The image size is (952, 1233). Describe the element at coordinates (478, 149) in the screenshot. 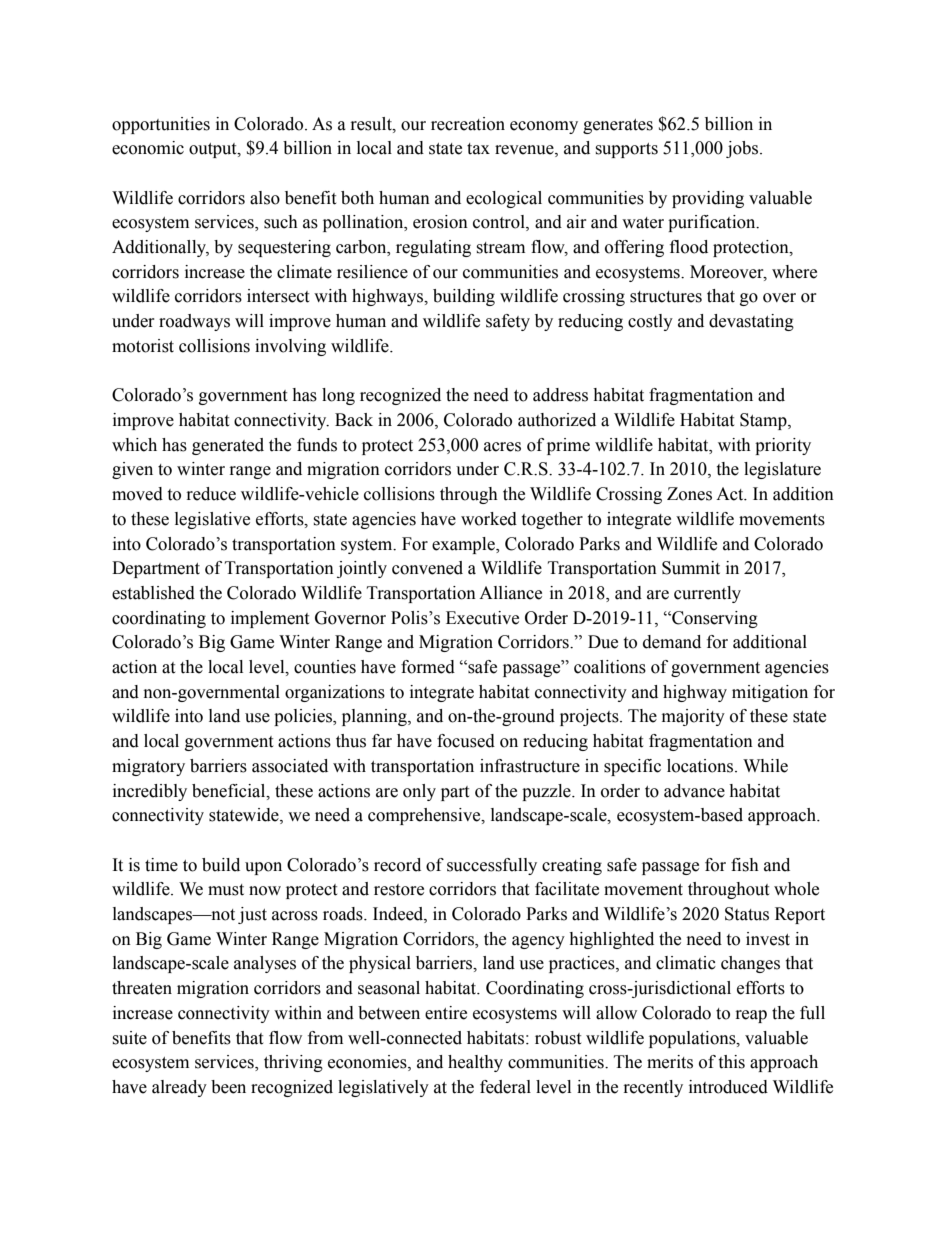

I see `tax` at that location.
